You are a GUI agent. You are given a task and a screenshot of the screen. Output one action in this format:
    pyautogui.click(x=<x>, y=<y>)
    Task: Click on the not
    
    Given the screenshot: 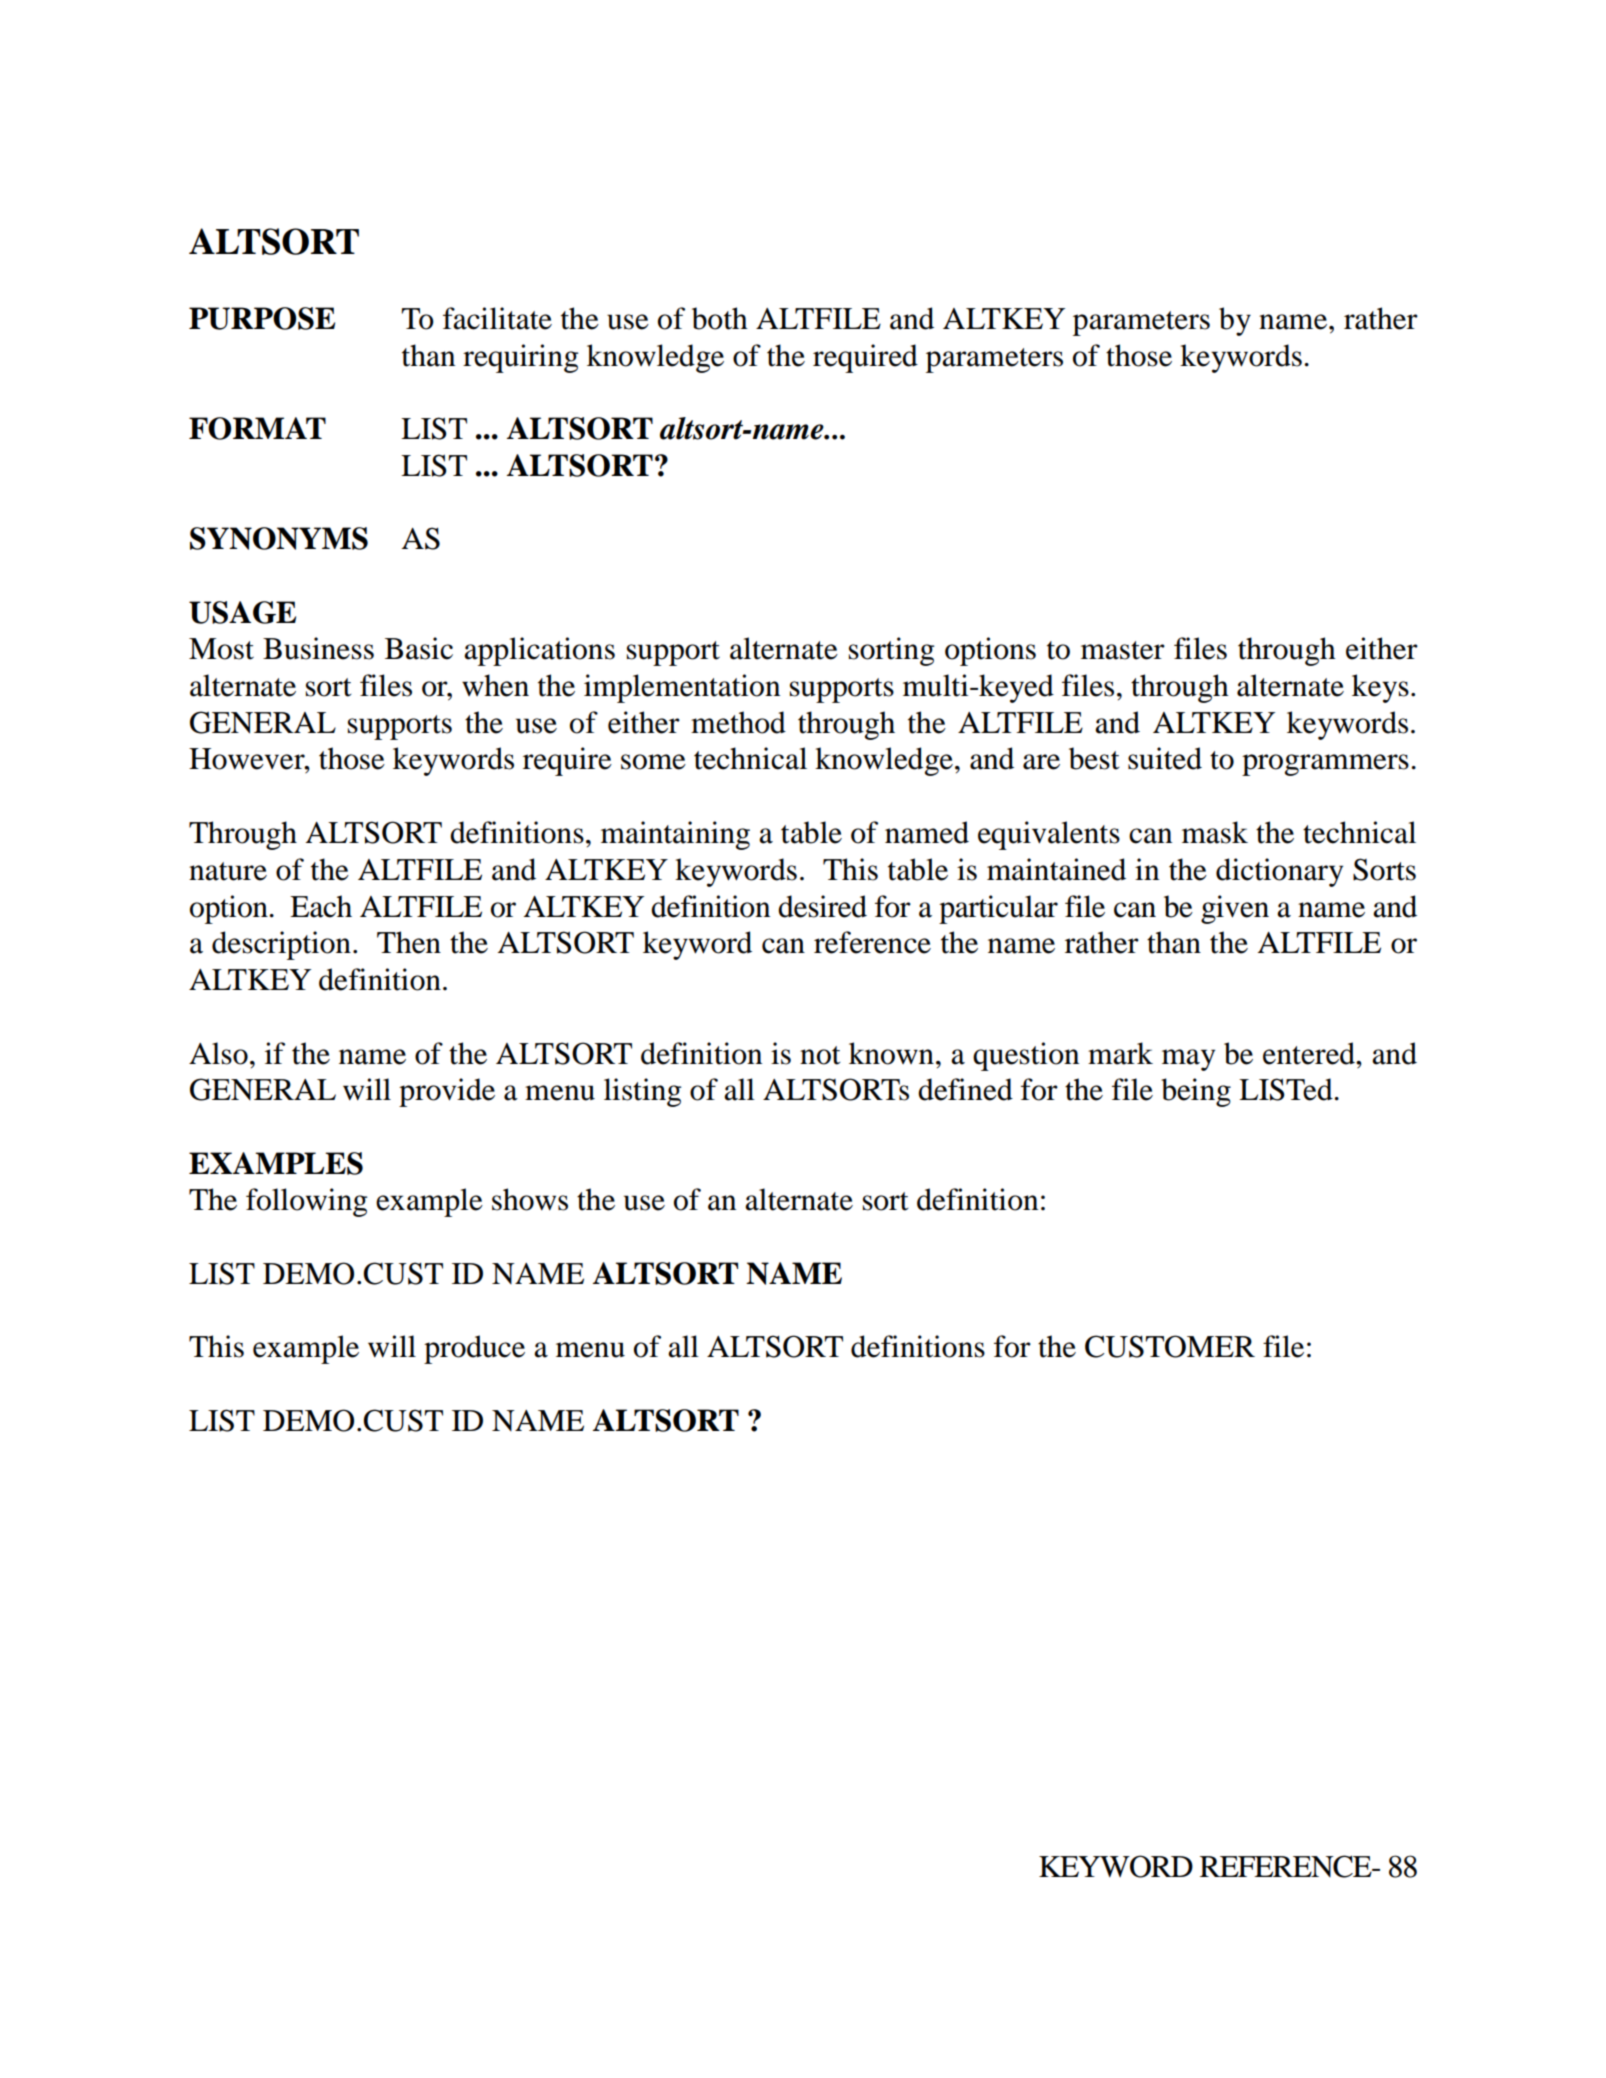 What is the action you would take?
    pyautogui.click(x=820, y=1055)
